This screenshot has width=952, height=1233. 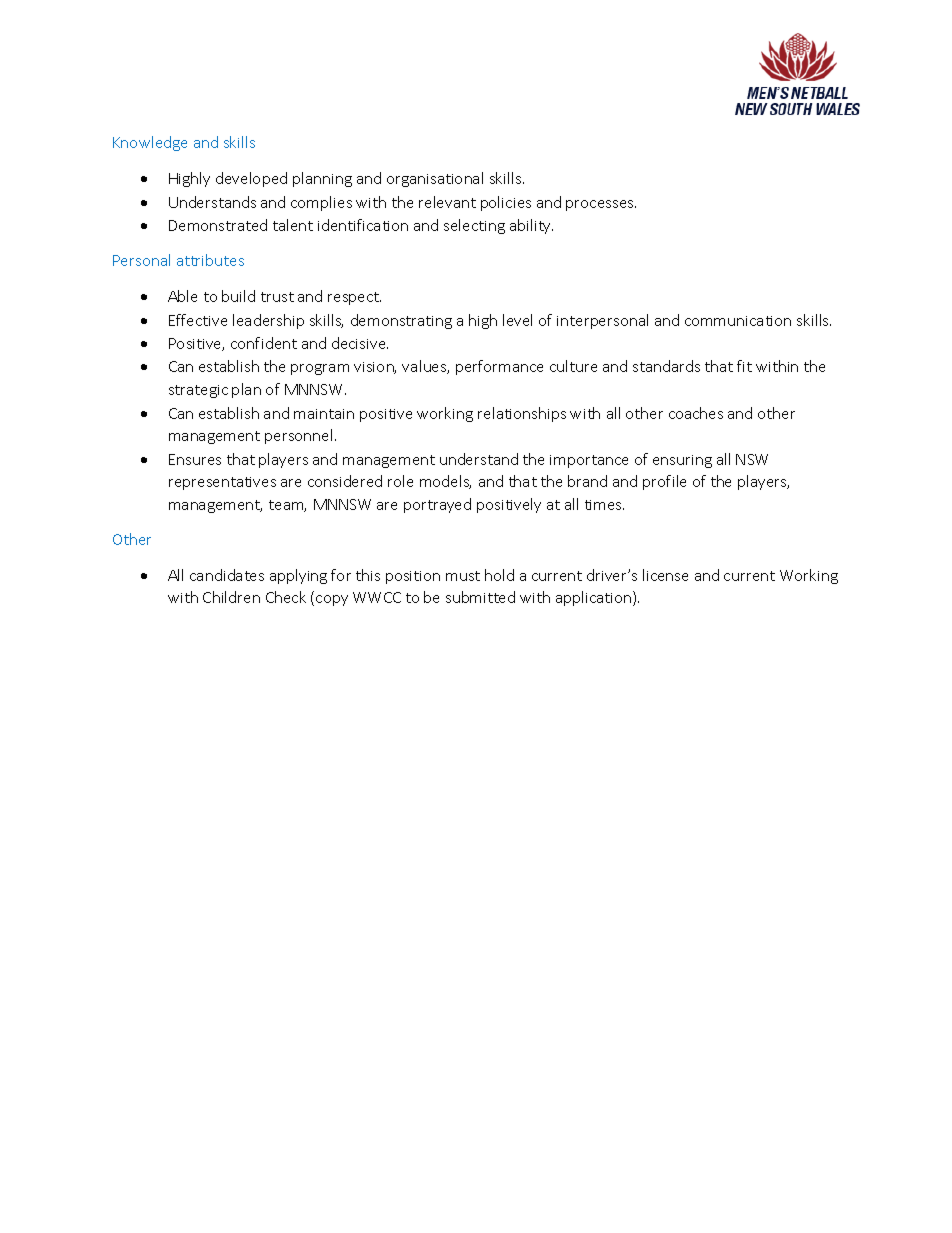 I want to click on standards, so click(x=666, y=366).
